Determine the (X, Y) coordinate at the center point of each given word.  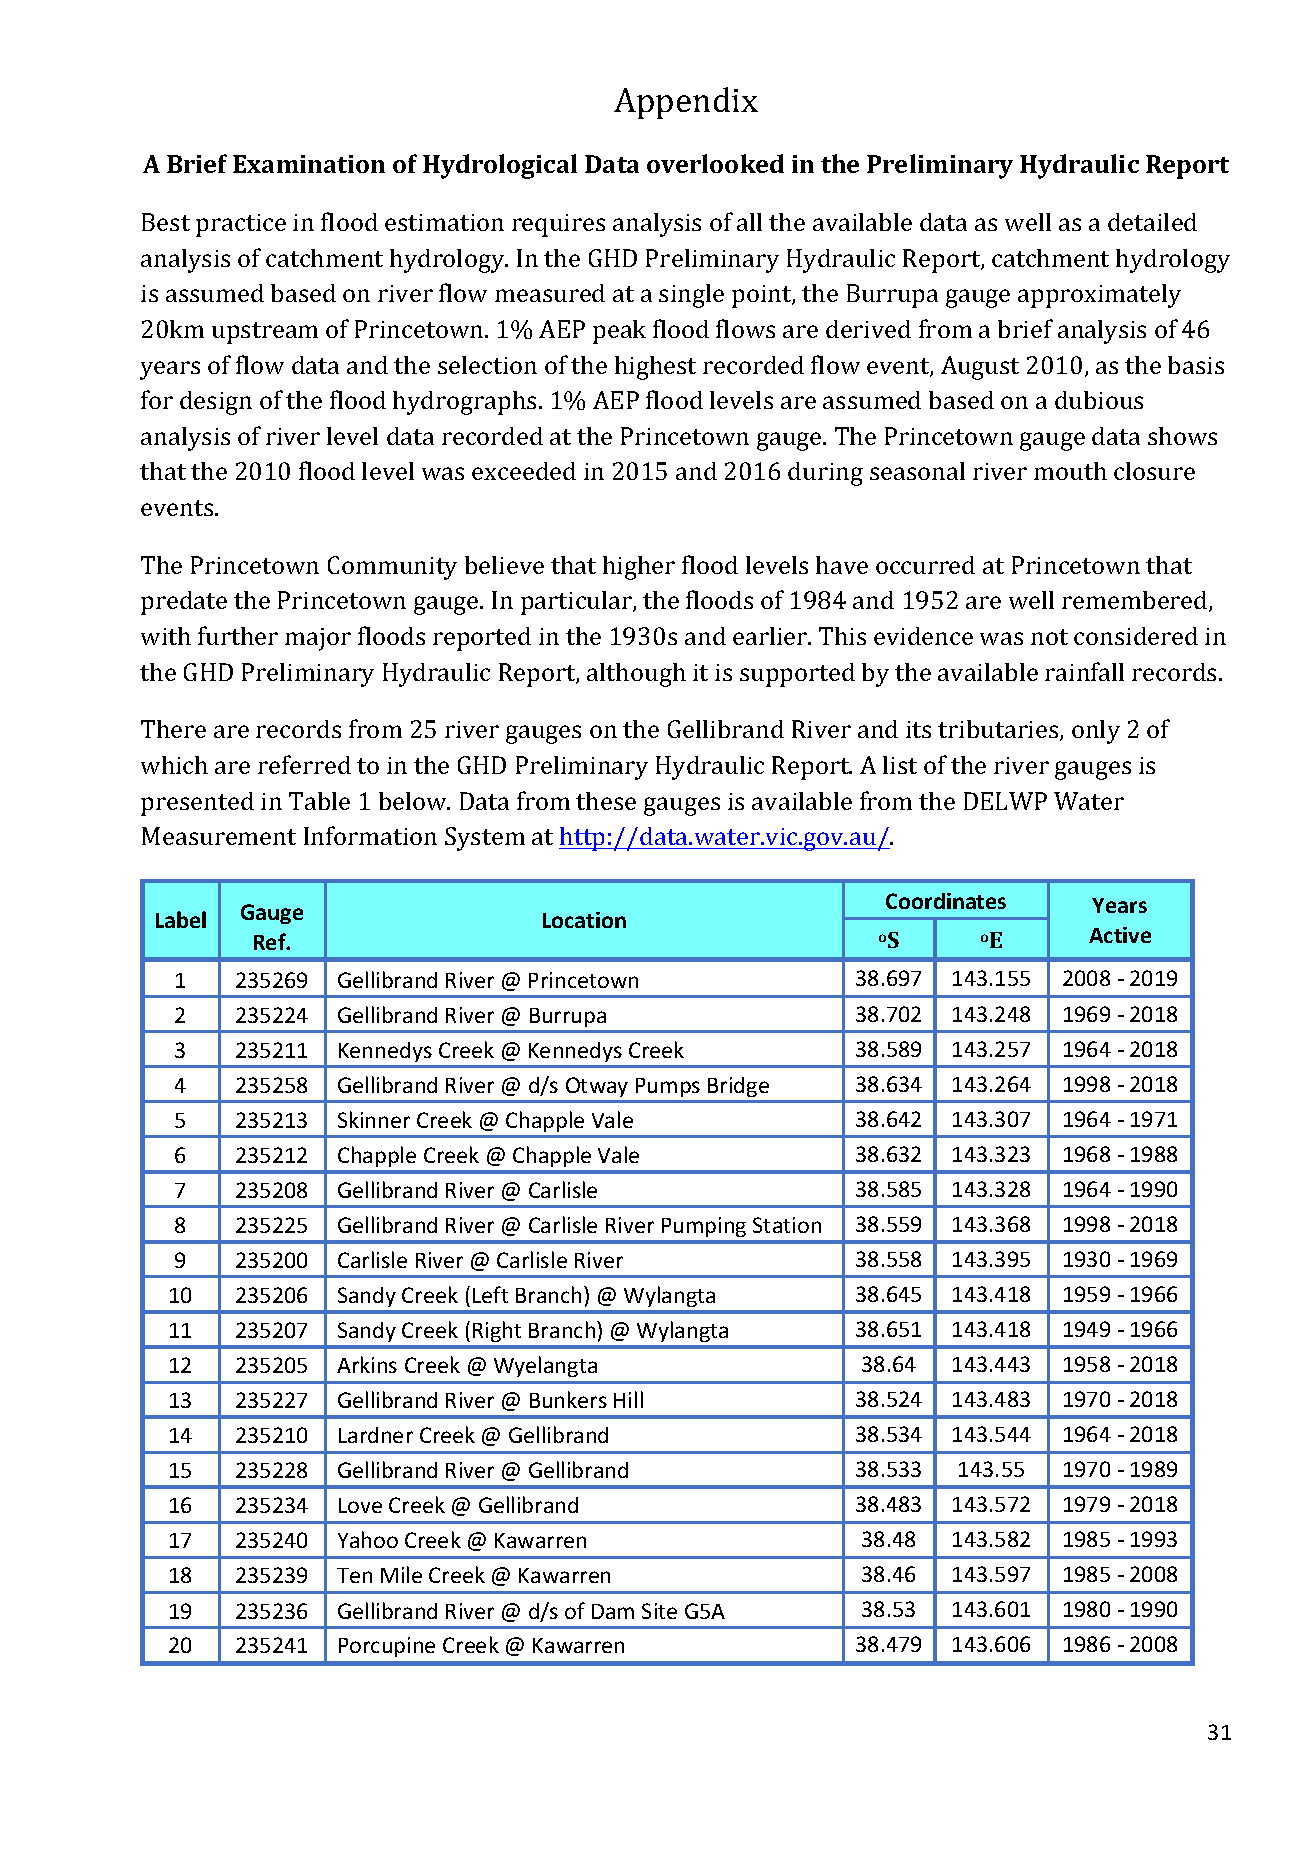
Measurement (219, 836)
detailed (1152, 222)
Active (1120, 935)
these (606, 801)
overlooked (715, 163)
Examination (309, 164)
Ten (354, 1575)
